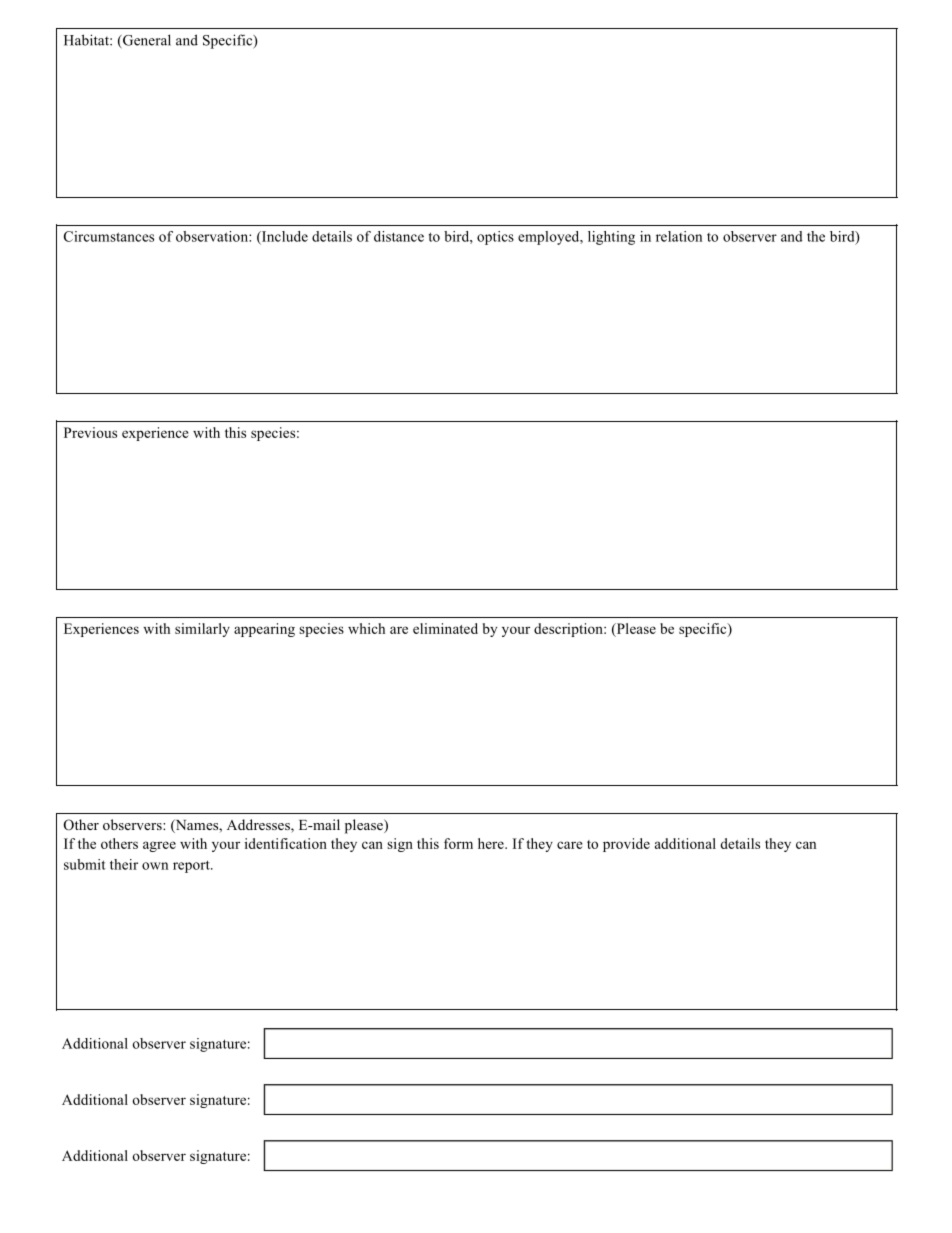 The height and width of the screenshot is (1233, 952). I want to click on Previous, so click(90, 432).
